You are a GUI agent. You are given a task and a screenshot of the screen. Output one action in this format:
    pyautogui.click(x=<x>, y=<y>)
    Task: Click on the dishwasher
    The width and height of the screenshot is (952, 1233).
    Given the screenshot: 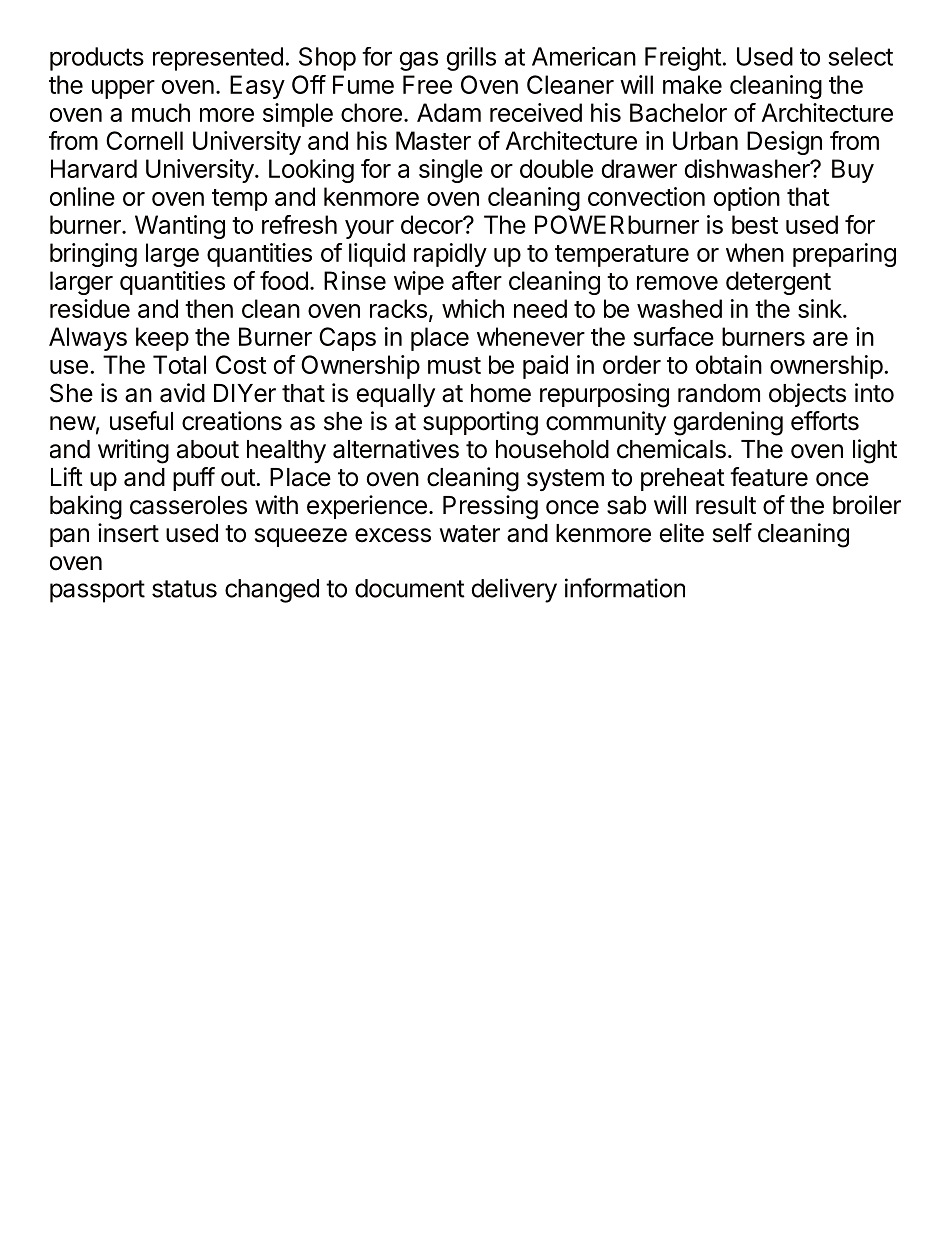 What is the action you would take?
    pyautogui.click(x=748, y=168)
